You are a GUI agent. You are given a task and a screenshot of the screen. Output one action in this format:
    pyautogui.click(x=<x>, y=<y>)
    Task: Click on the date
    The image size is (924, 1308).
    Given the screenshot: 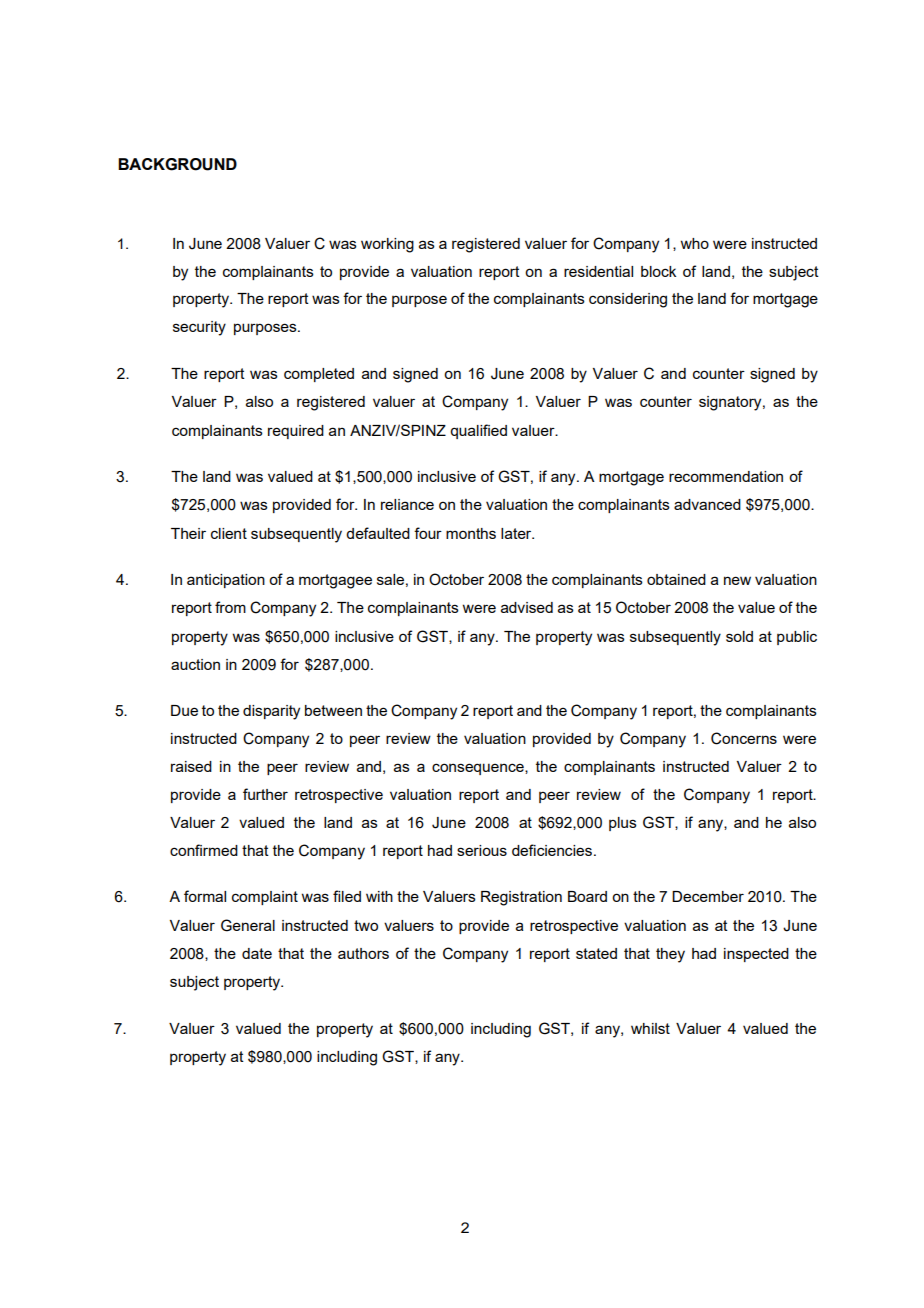 What is the action you would take?
    pyautogui.click(x=257, y=953)
